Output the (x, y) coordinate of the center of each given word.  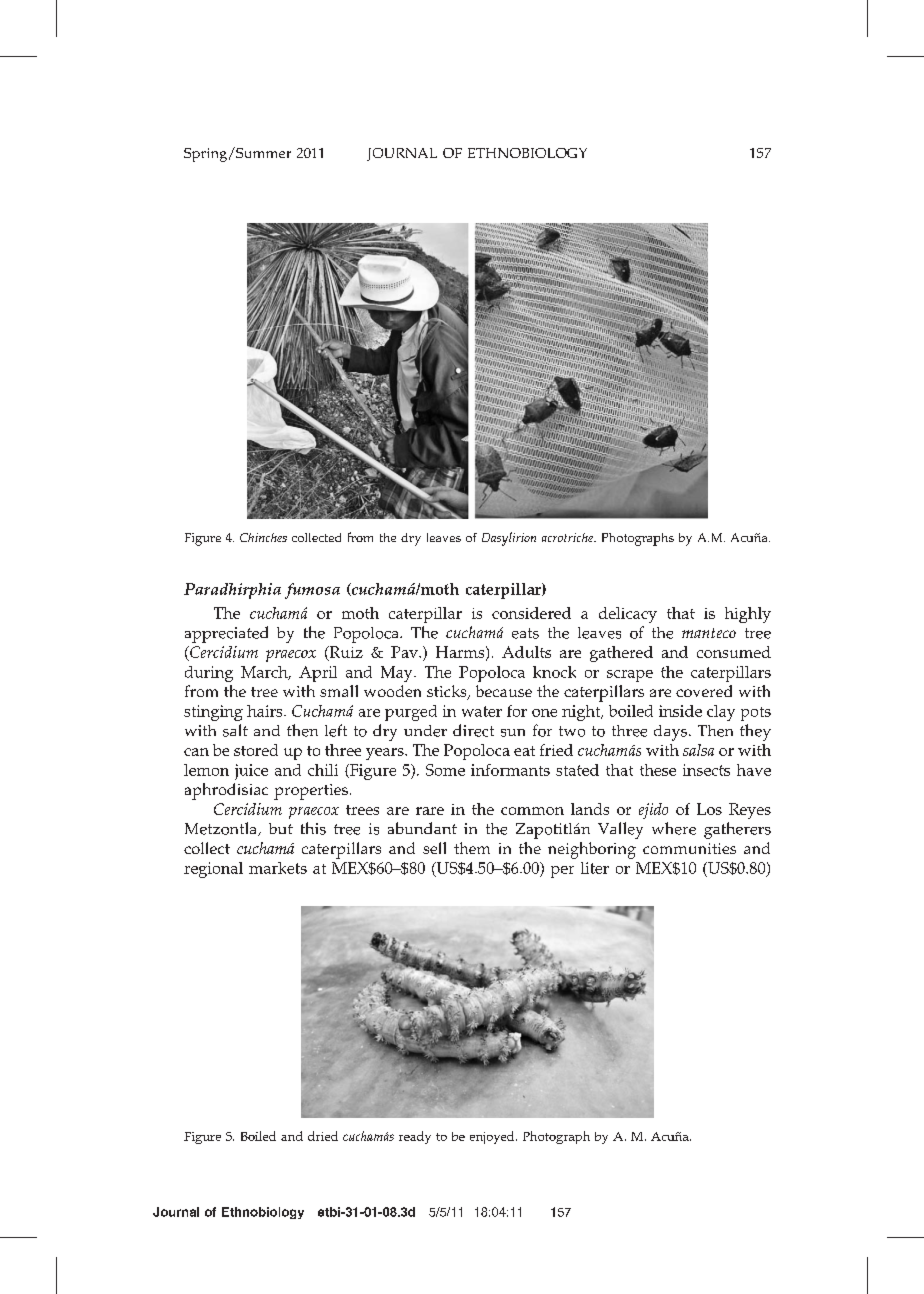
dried (323, 1136)
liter (595, 868)
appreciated (226, 634)
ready (415, 1137)
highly (748, 615)
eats (525, 633)
